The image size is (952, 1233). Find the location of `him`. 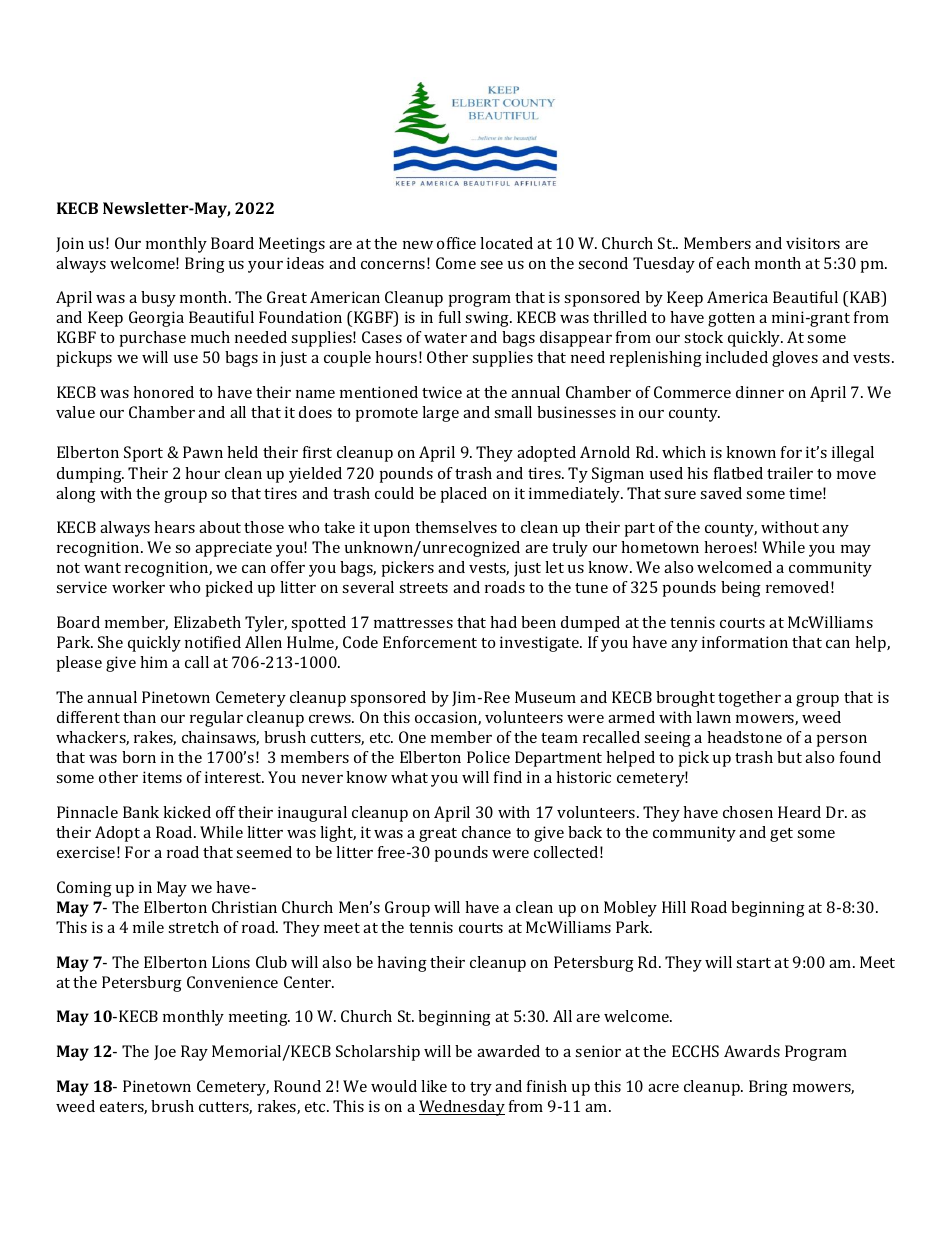

him is located at coordinates (154, 662).
